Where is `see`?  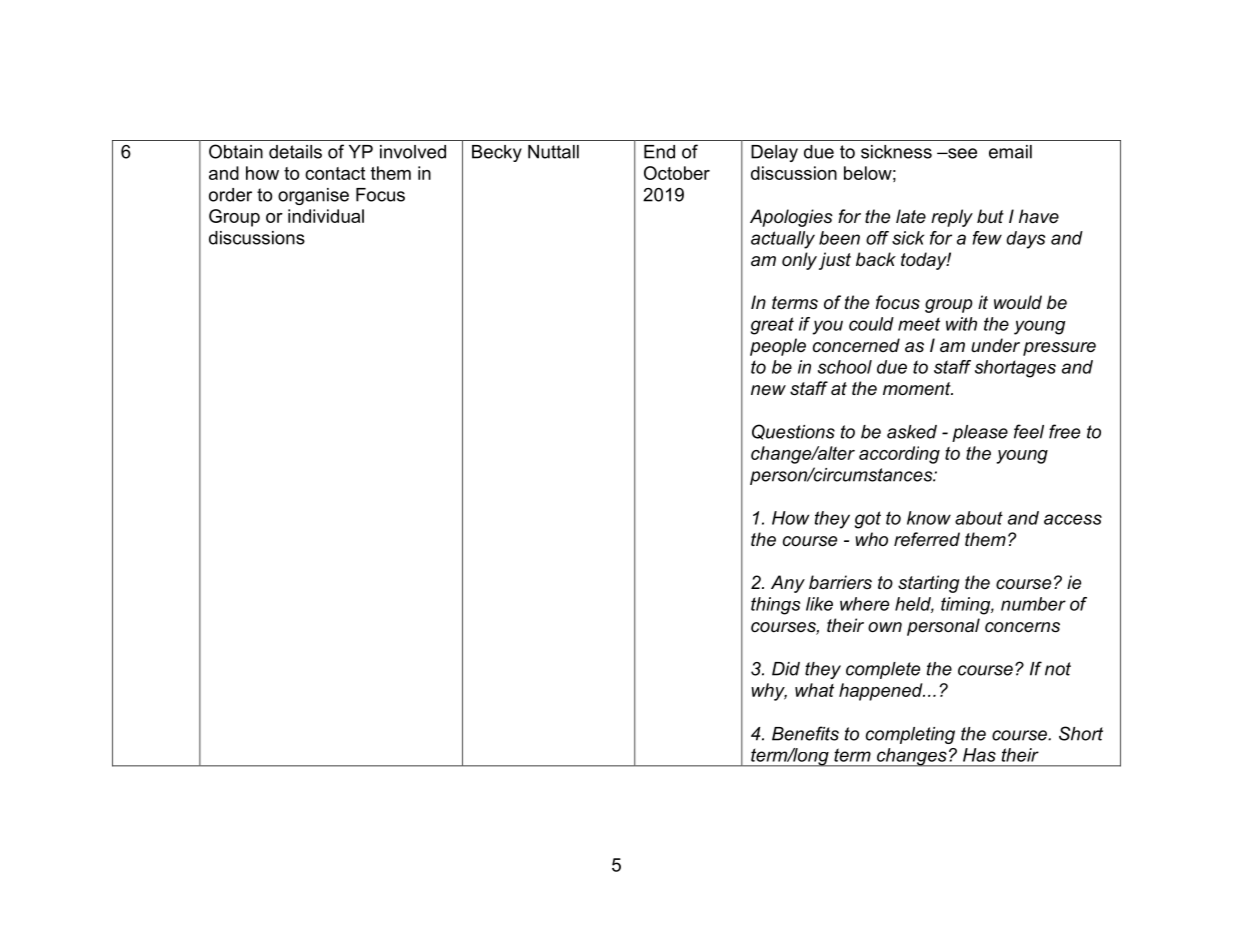 see is located at coordinates (961, 153).
